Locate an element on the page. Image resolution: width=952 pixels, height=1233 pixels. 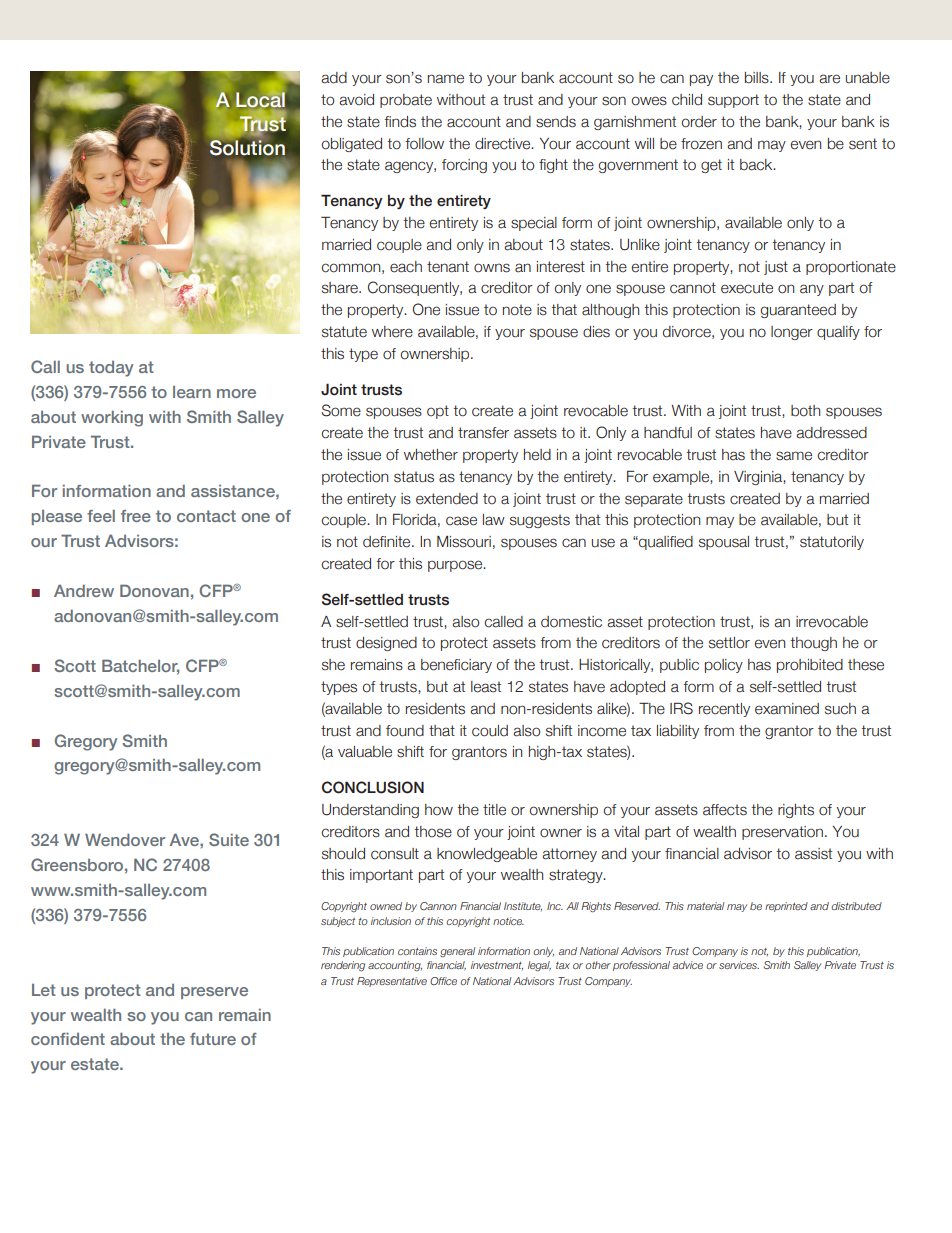
Suite is located at coordinates (229, 839).
